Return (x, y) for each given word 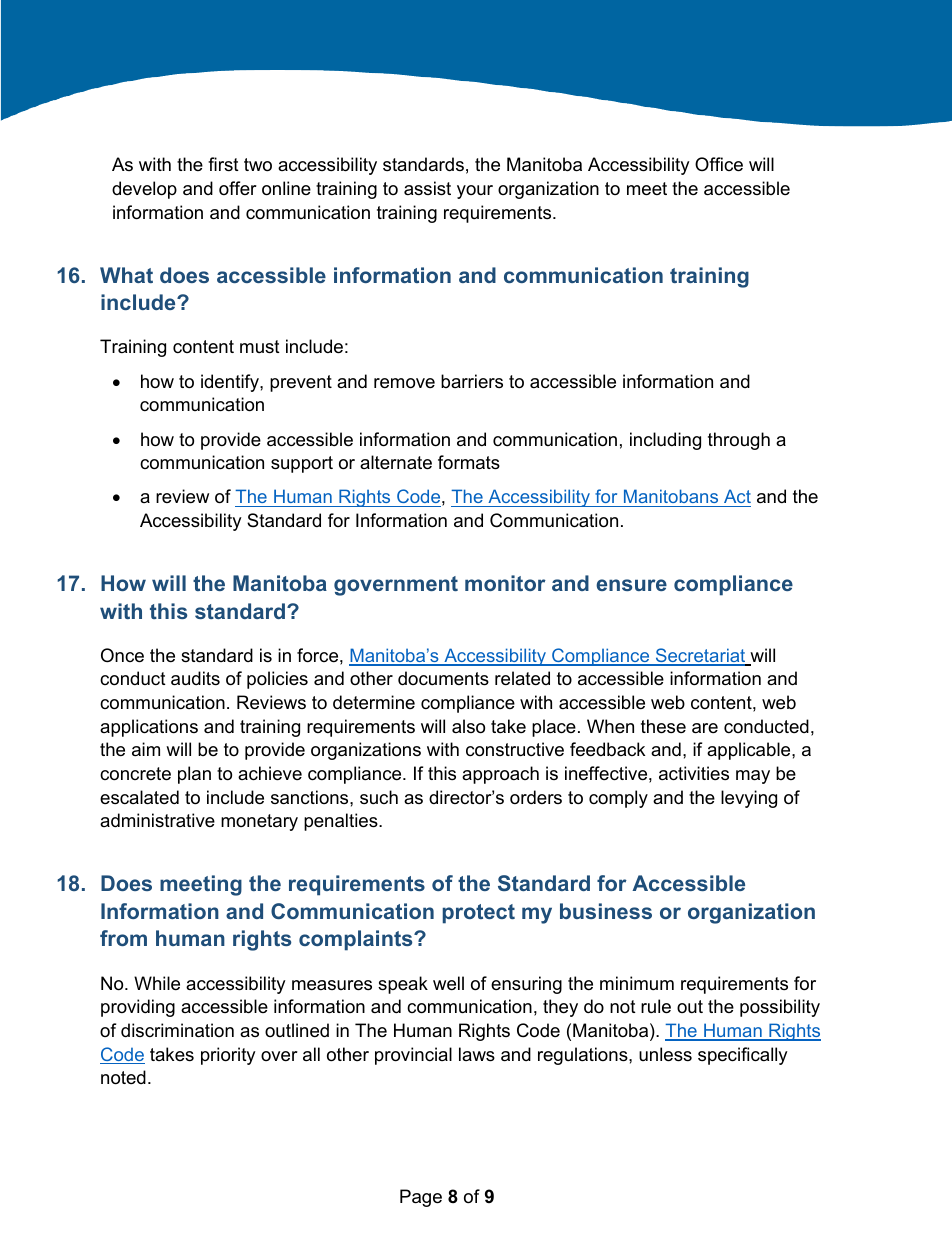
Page (421, 1198)
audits (195, 678)
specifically (743, 1056)
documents (443, 678)
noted (123, 1077)
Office (719, 164)
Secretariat (701, 656)
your (475, 192)
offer (238, 188)
